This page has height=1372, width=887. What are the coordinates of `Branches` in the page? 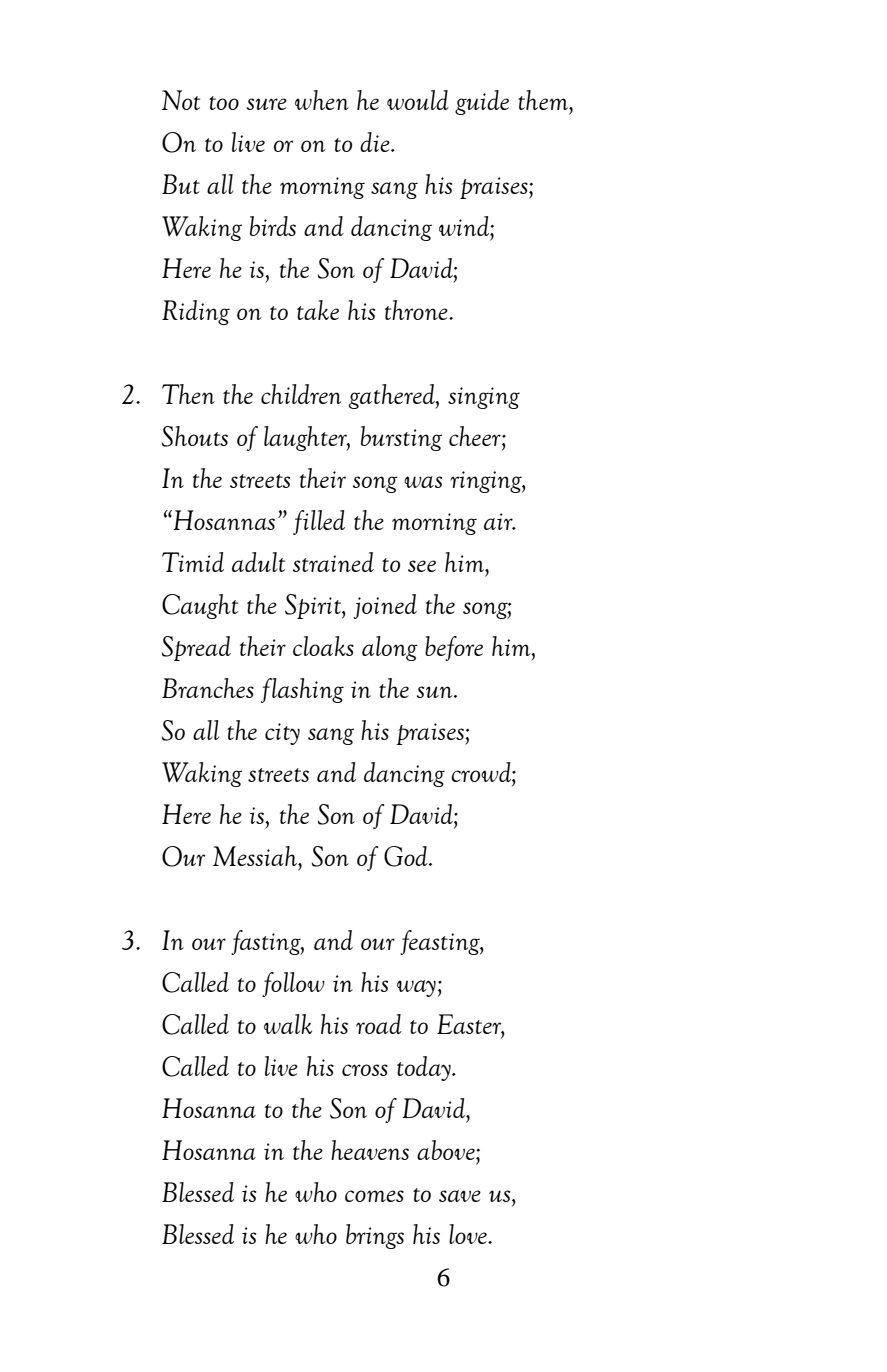 It's located at (208, 688).
